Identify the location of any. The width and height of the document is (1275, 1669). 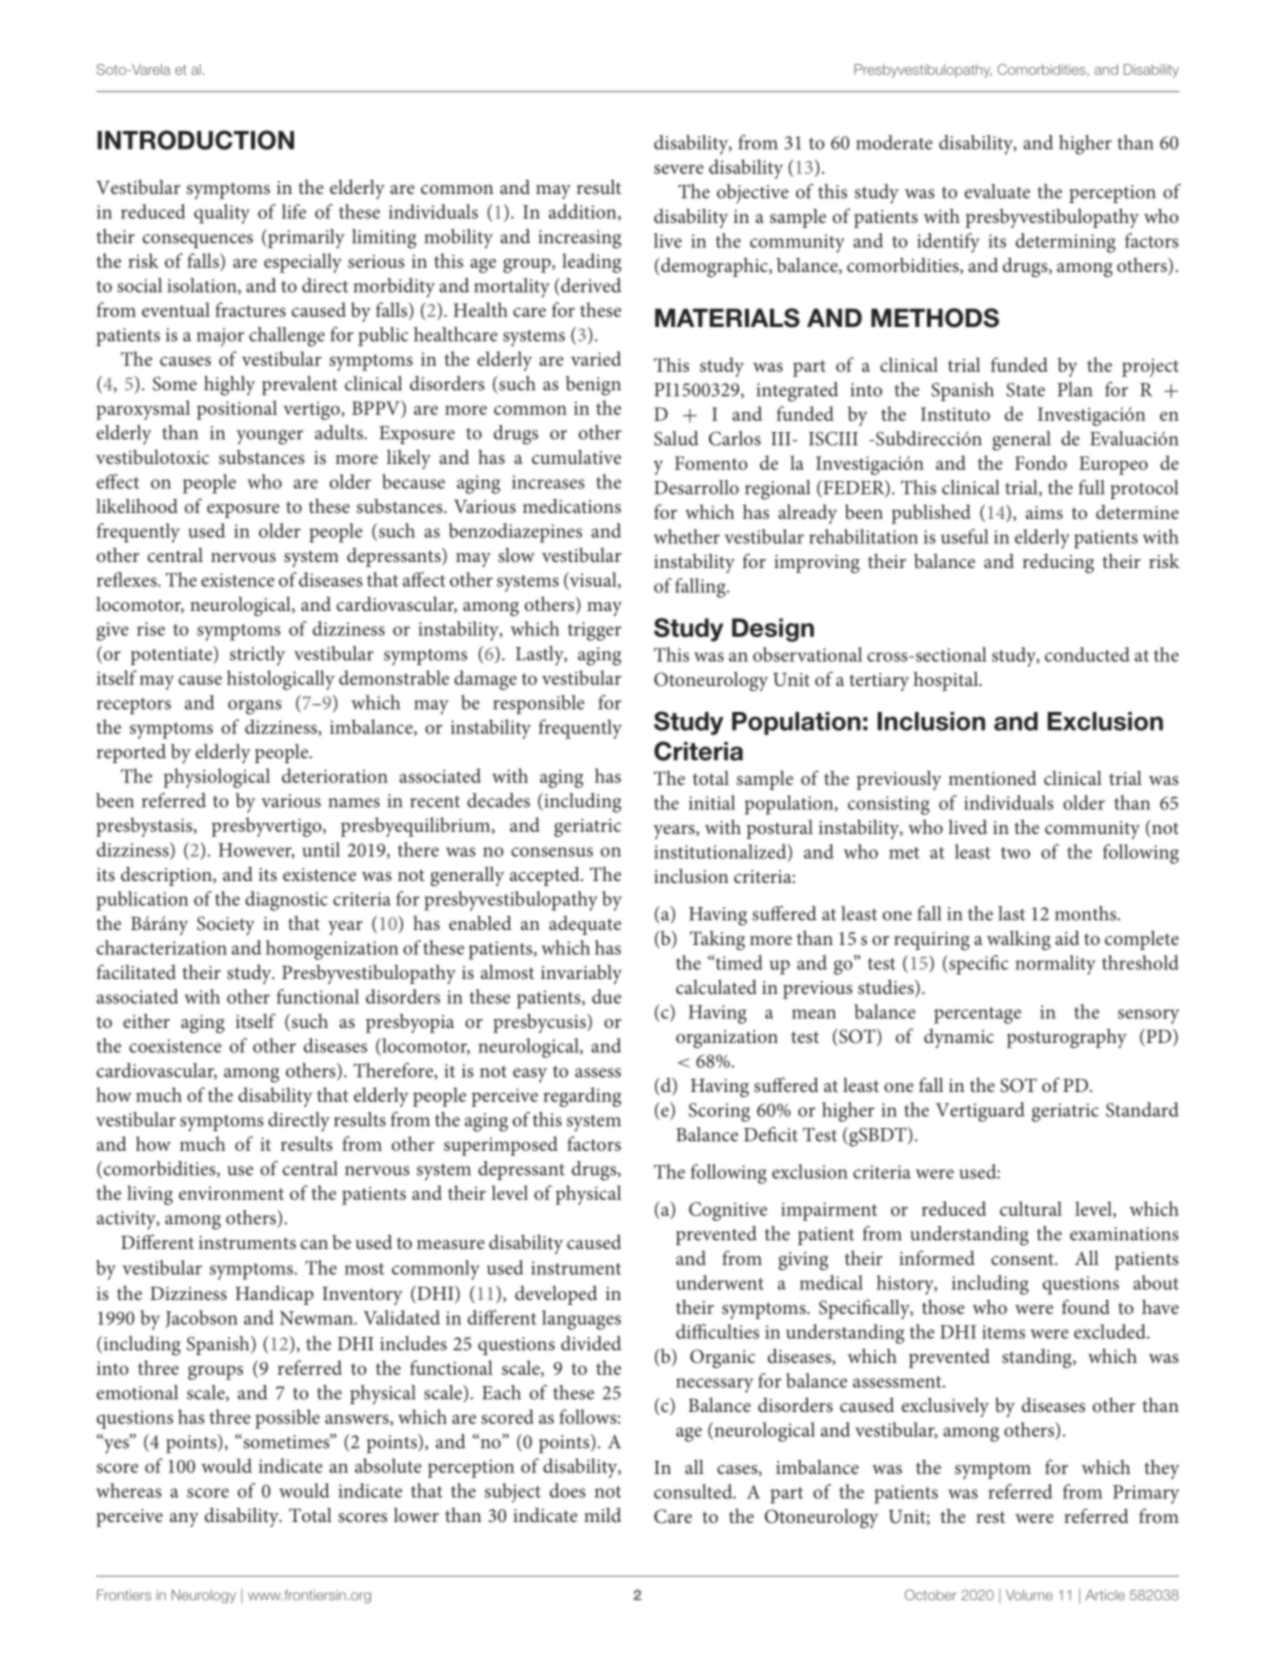
(184, 1520).
